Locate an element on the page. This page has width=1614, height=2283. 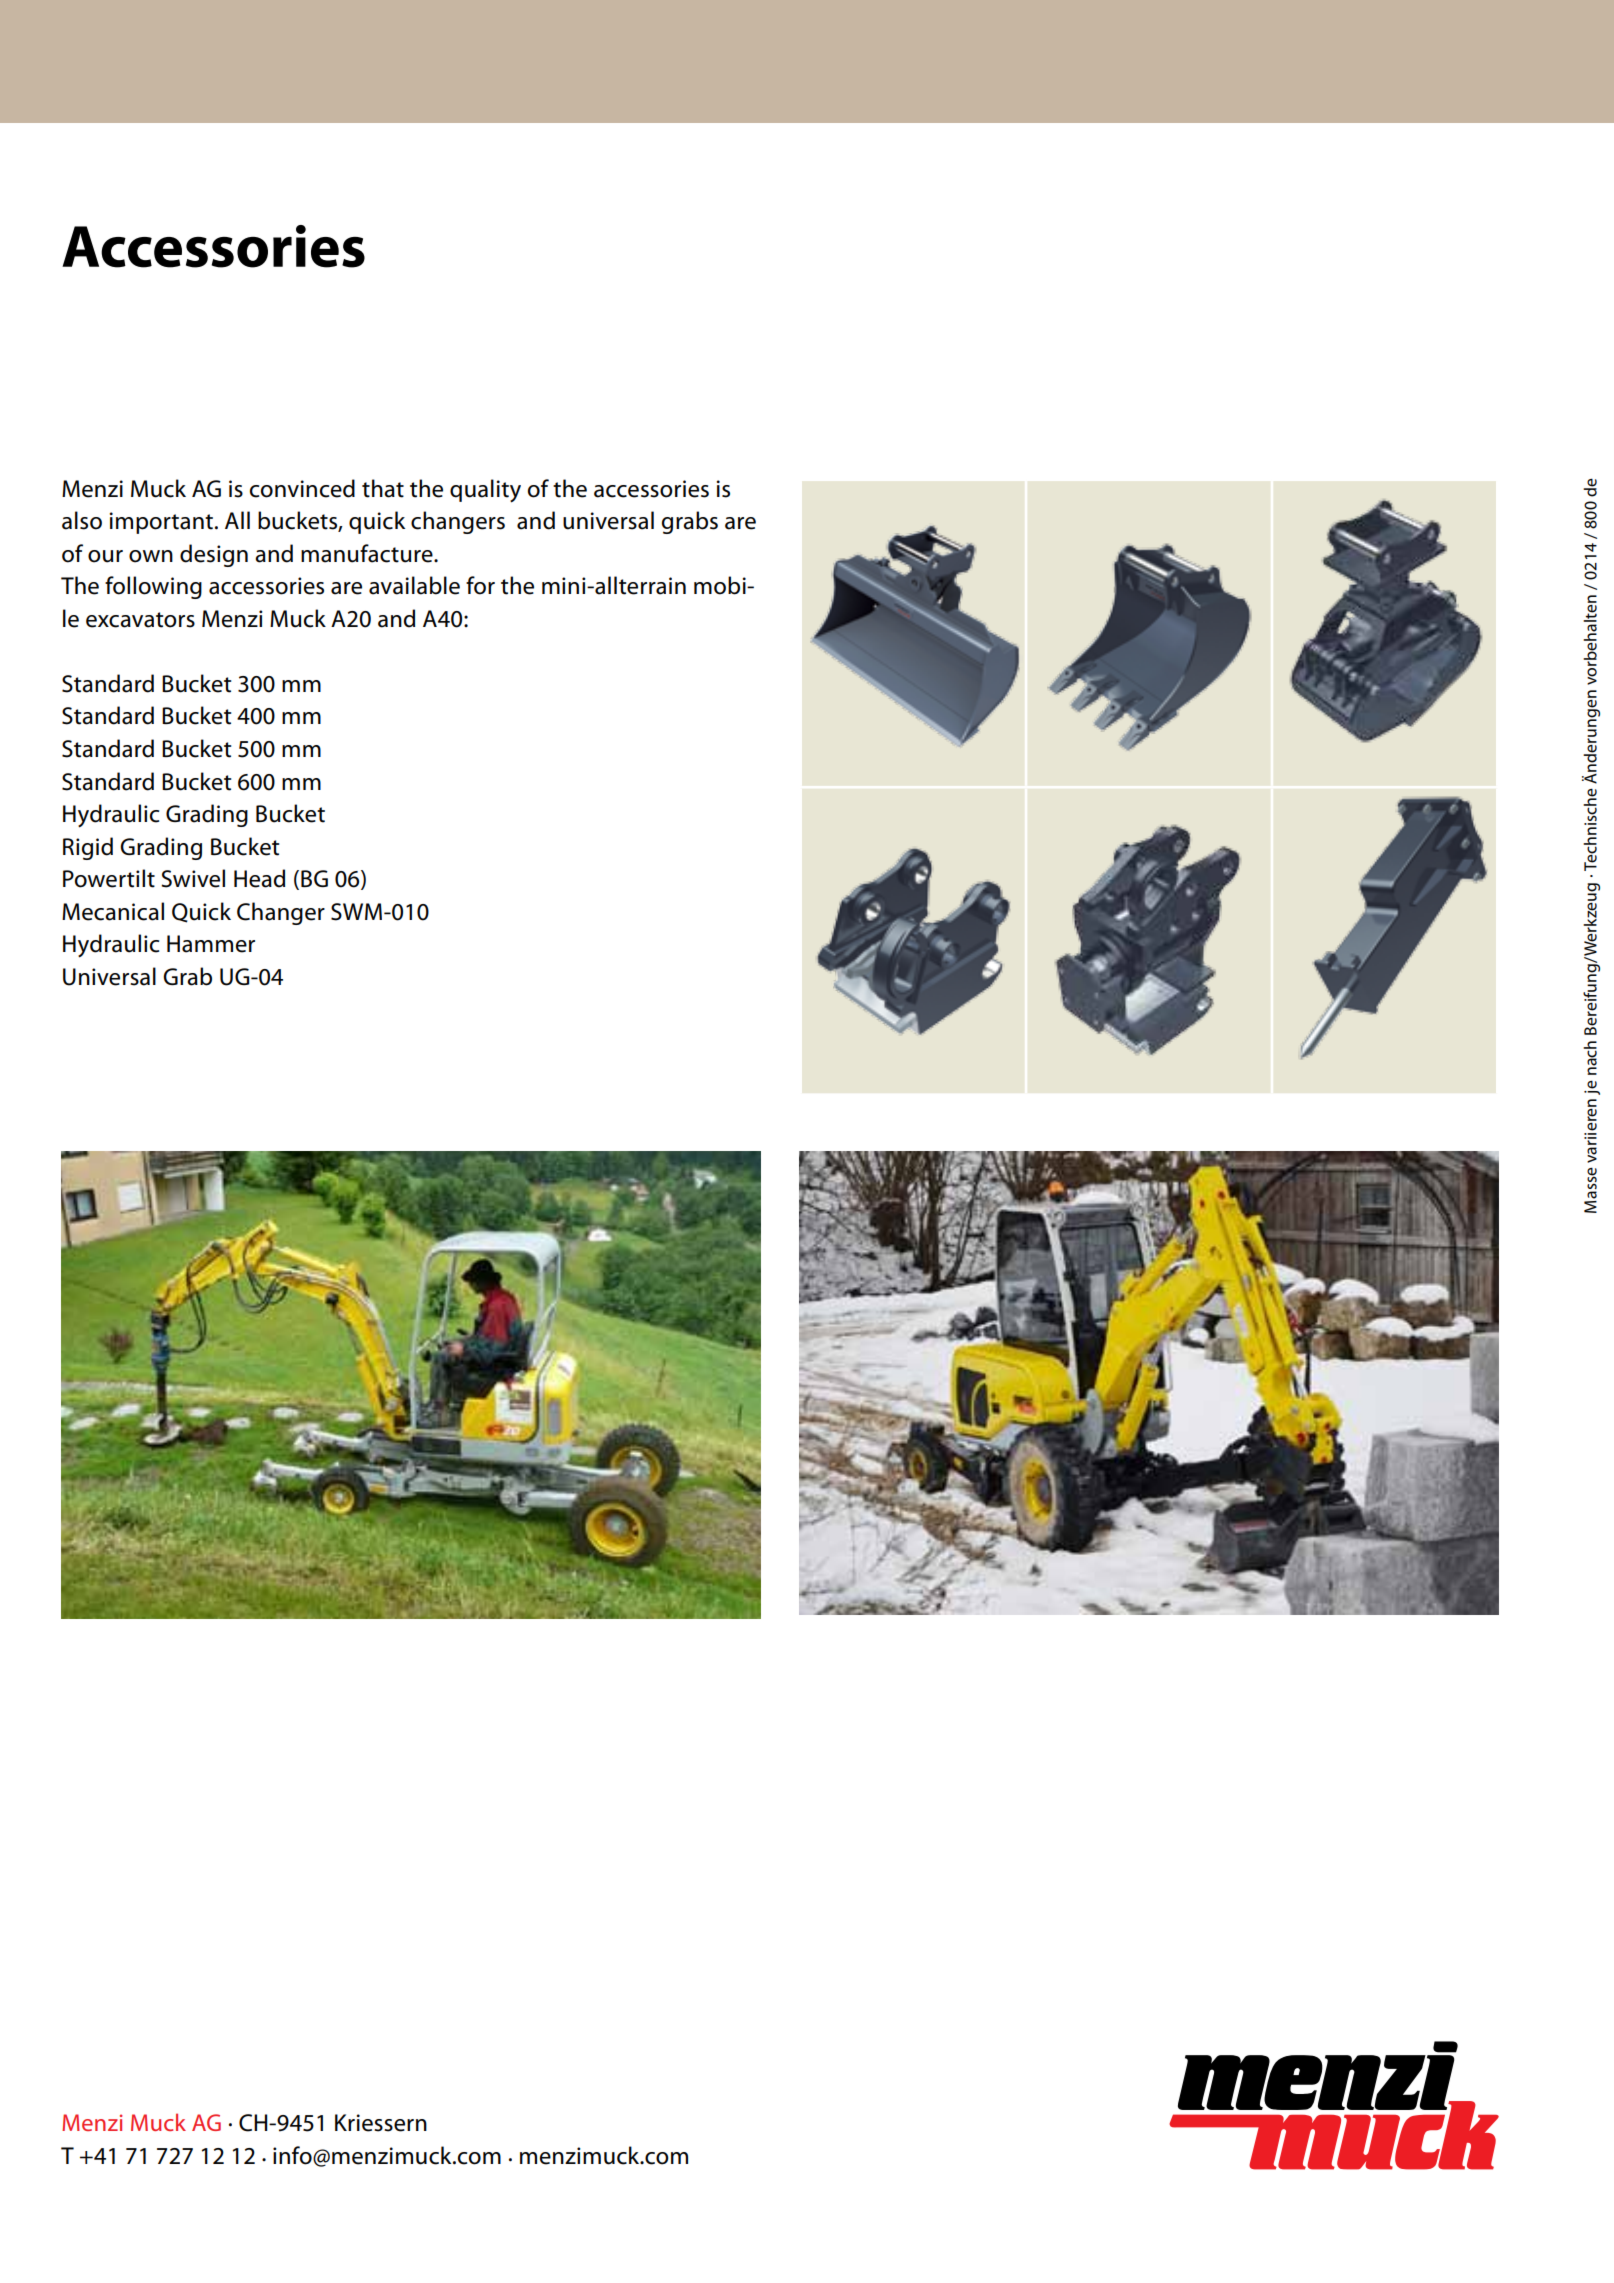
quality is located at coordinates (485, 491).
